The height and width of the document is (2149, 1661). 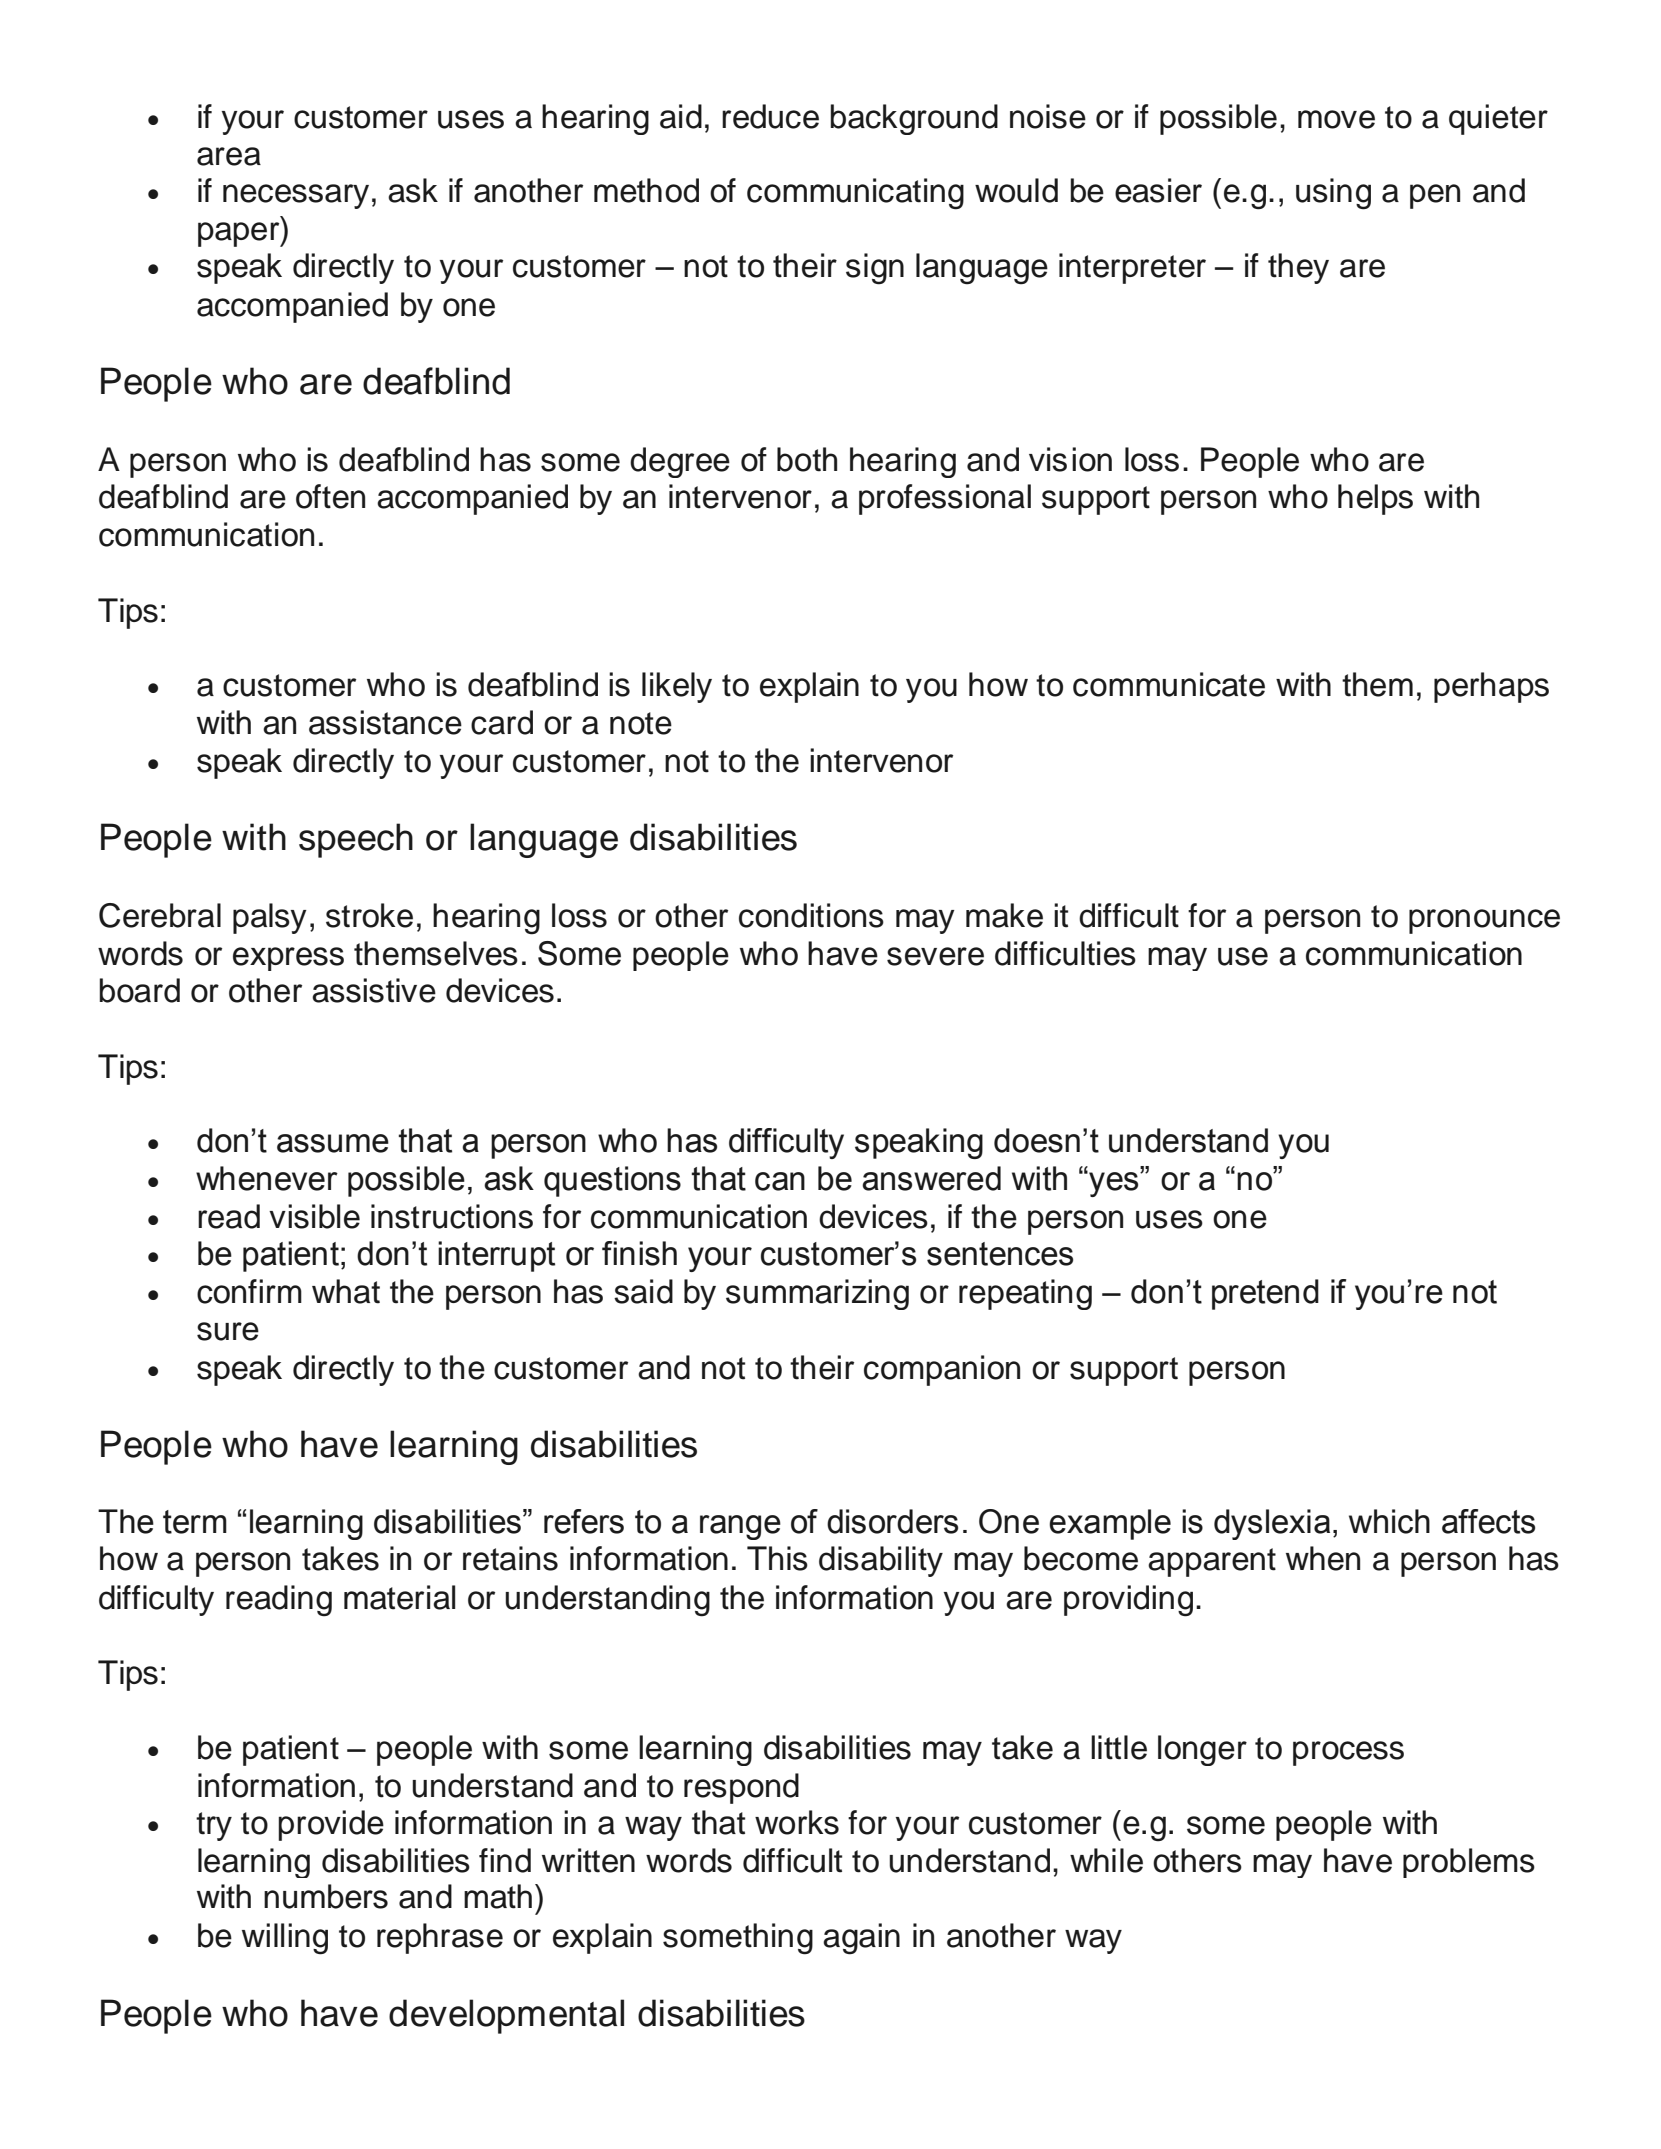 I want to click on using, so click(x=1333, y=194).
